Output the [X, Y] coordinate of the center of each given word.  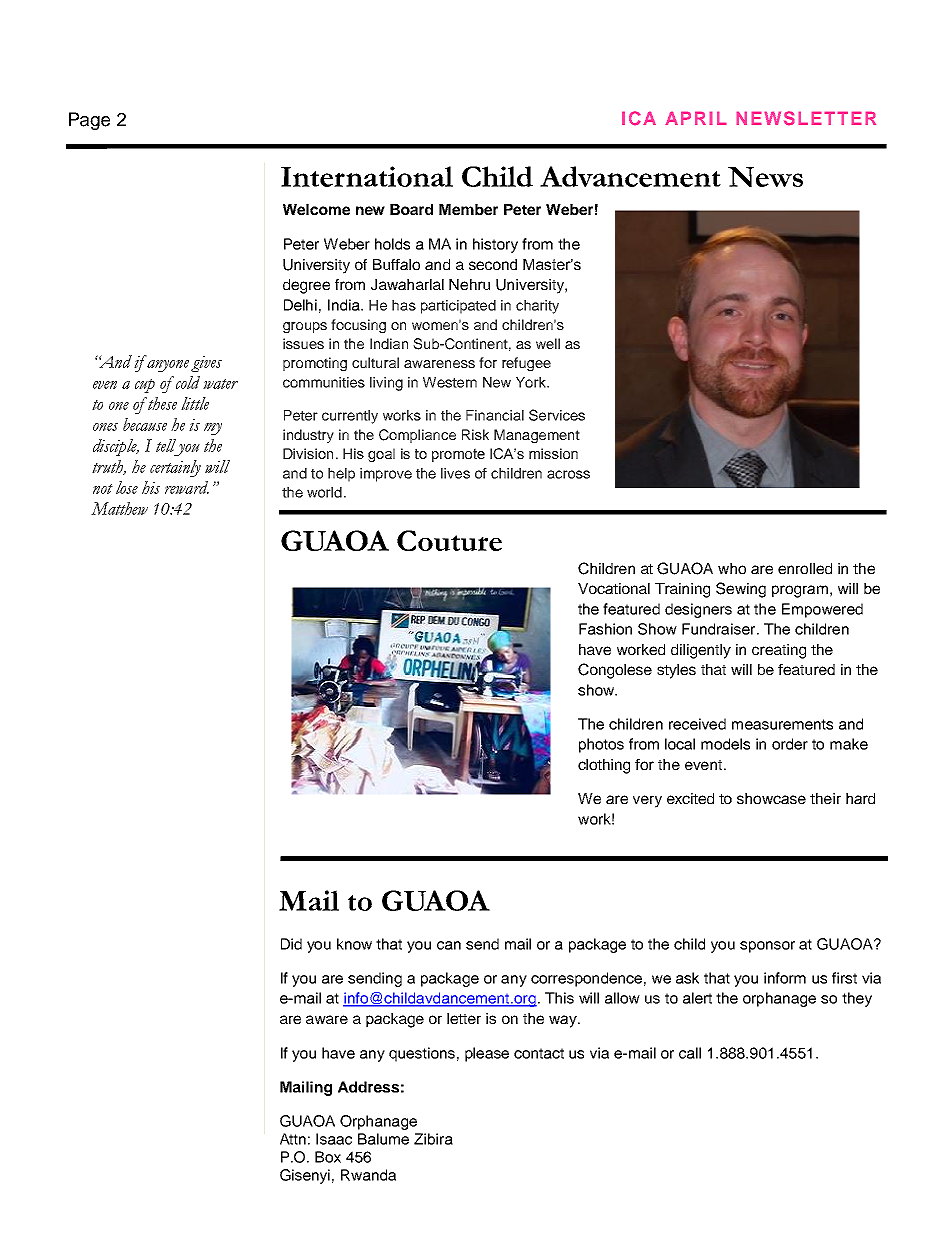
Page [89, 121]
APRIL [696, 118]
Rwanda [368, 1175]
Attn [293, 1139]
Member [468, 209]
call [690, 1053]
